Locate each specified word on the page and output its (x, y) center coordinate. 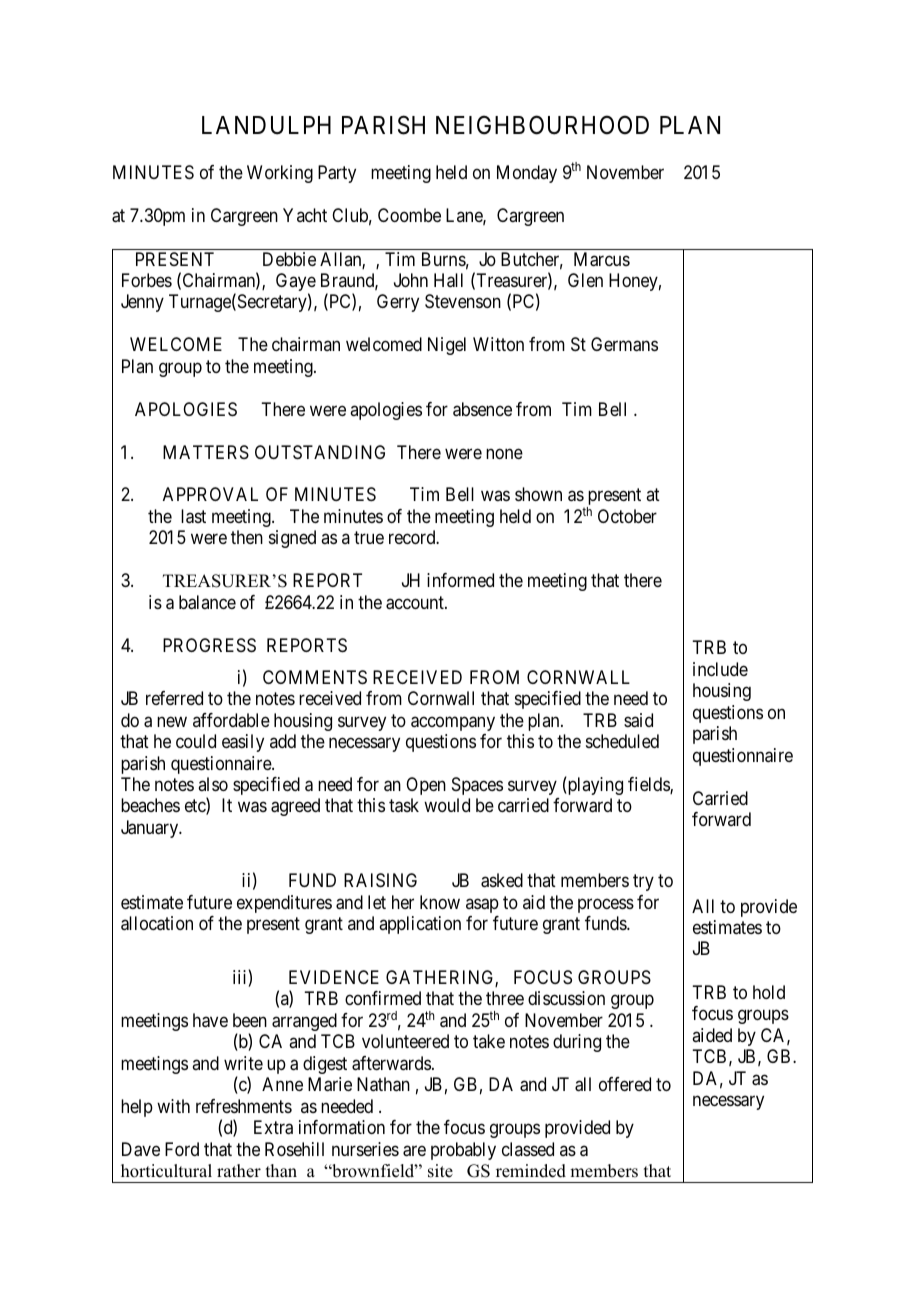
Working (280, 174)
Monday (527, 174)
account (416, 603)
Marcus (602, 259)
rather (239, 1171)
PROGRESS (209, 645)
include (720, 669)
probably (463, 1151)
